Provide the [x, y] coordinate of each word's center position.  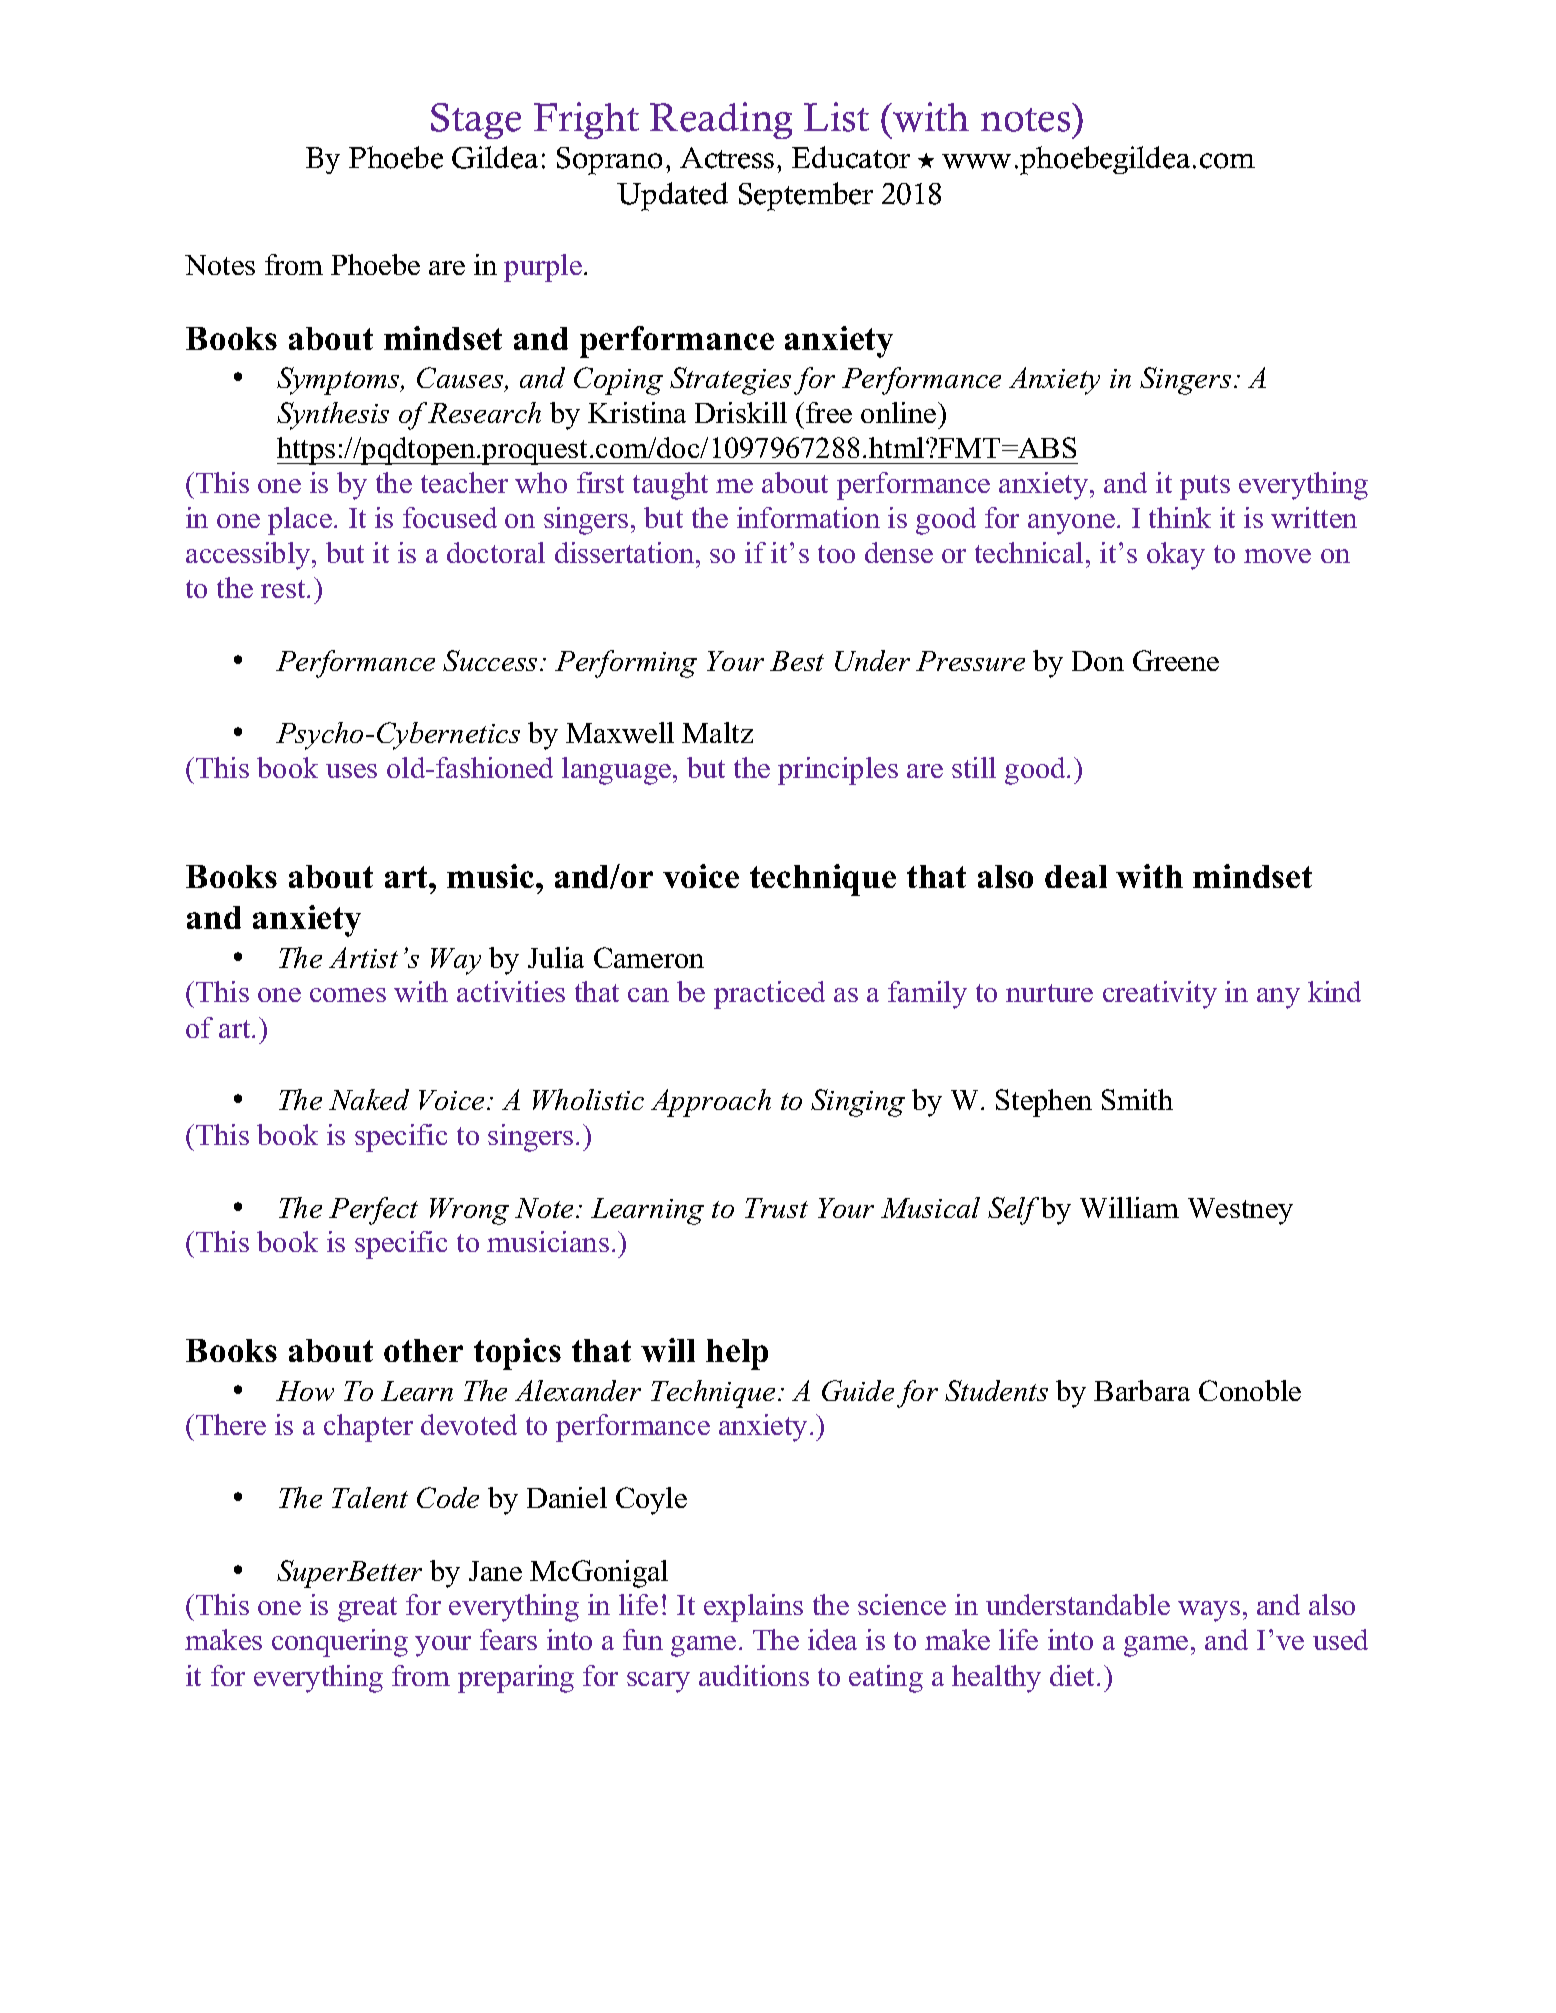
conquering [340, 1643]
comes [348, 995]
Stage [476, 121]
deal [1076, 876]
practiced [769, 995]
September [806, 196]
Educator [851, 157]
